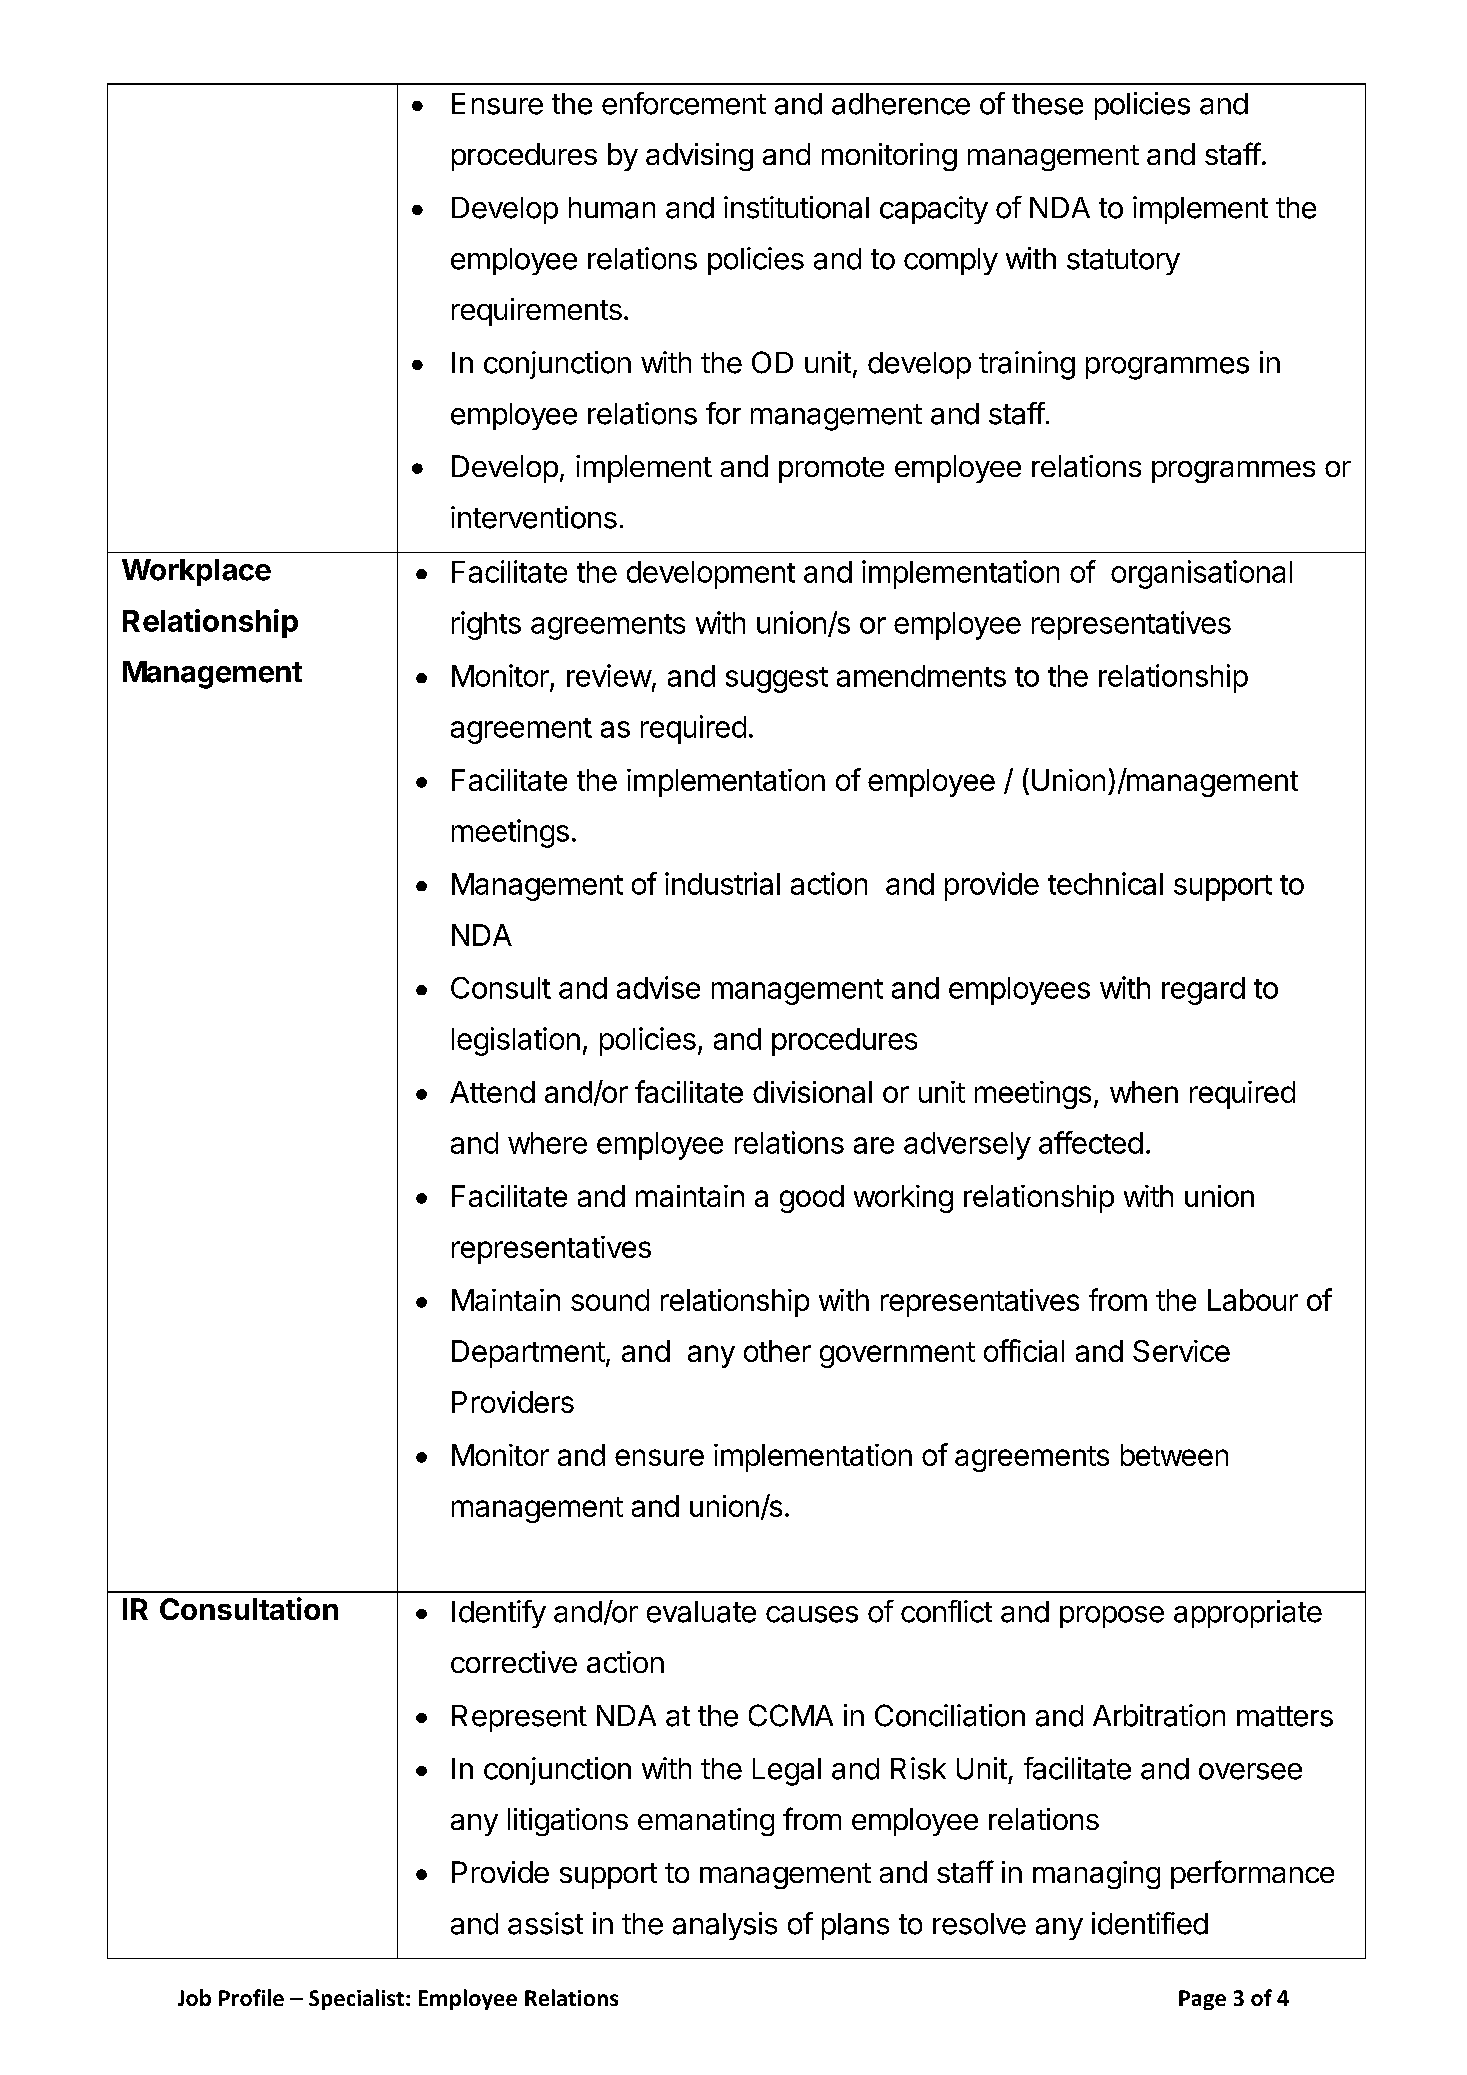 This screenshot has height=2075, width=1467. Describe the element at coordinates (356, 1999) in the screenshot. I see `Specialist` at that location.
